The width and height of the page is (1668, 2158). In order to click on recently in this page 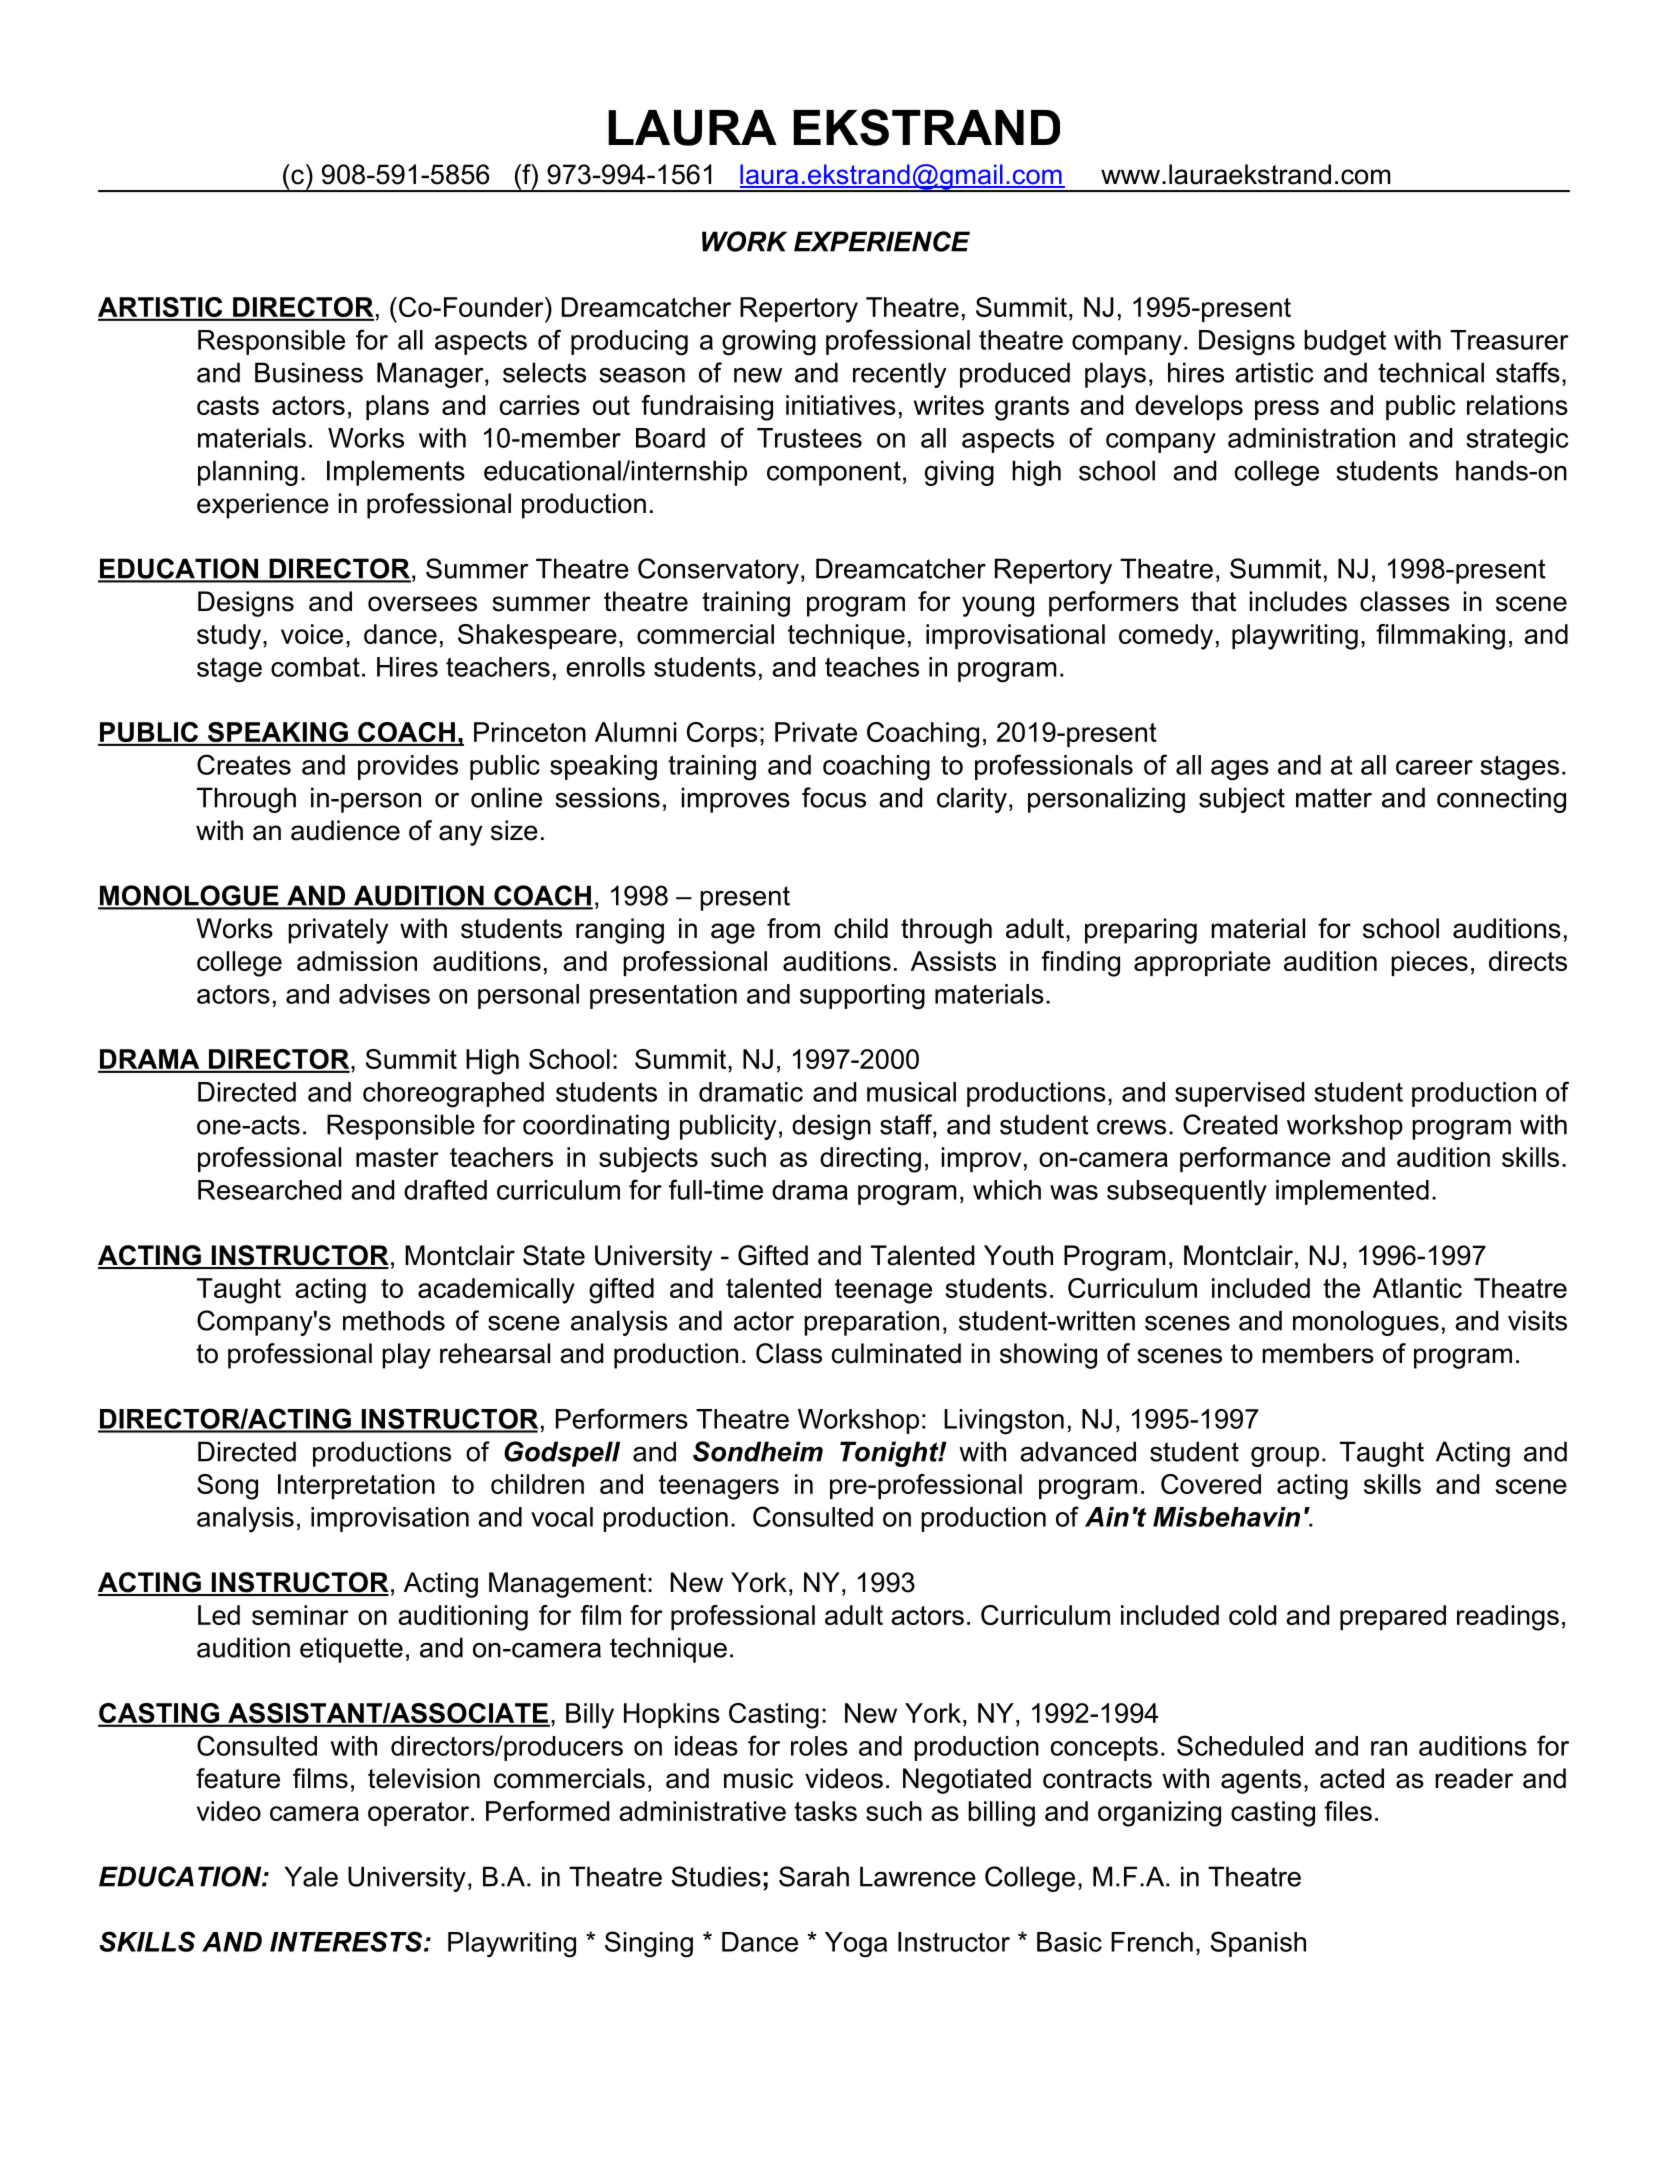, I will do `click(900, 375)`.
